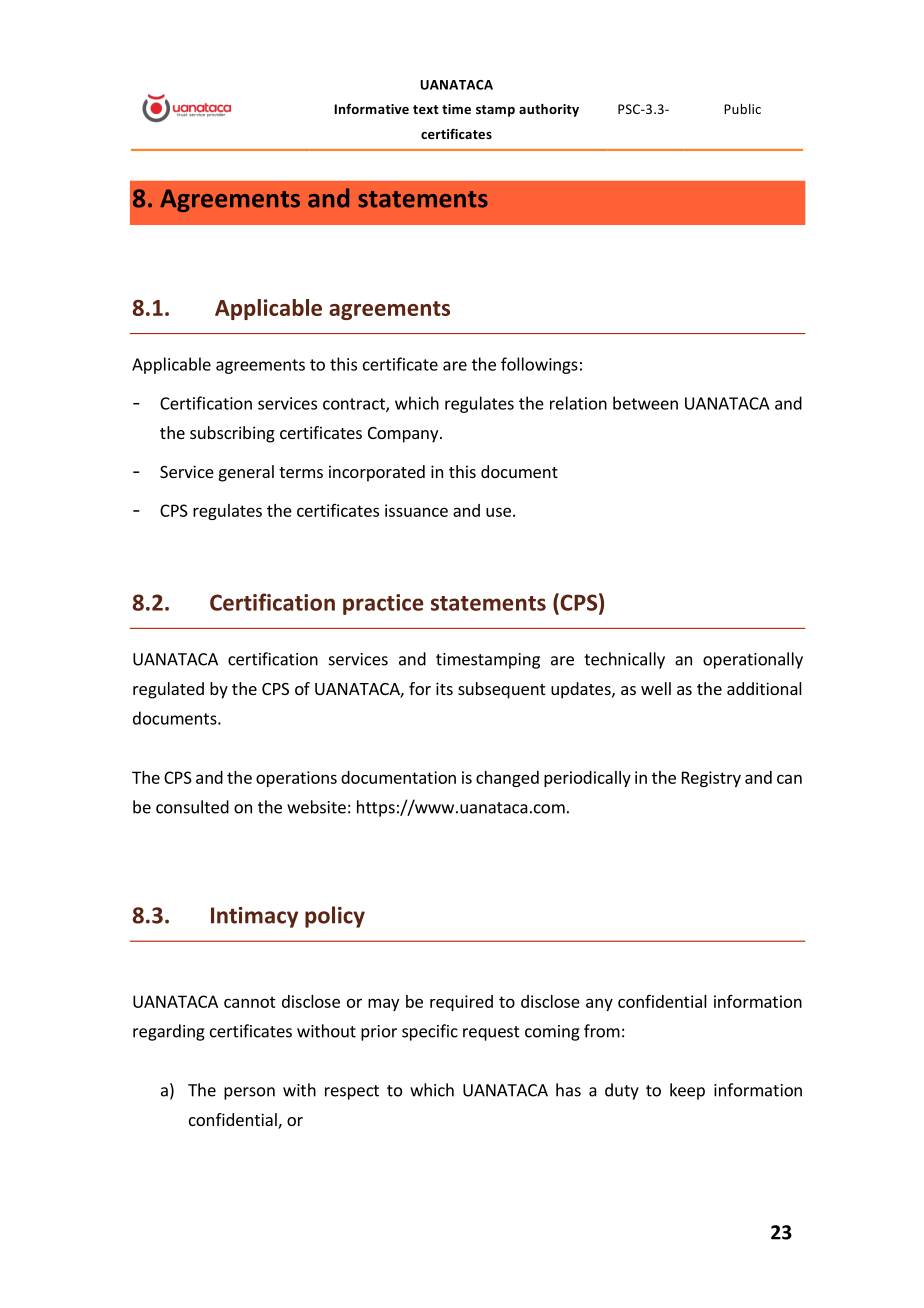 Image resolution: width=924 pixels, height=1308 pixels. Describe the element at coordinates (249, 1093) in the document. I see `person` at that location.
